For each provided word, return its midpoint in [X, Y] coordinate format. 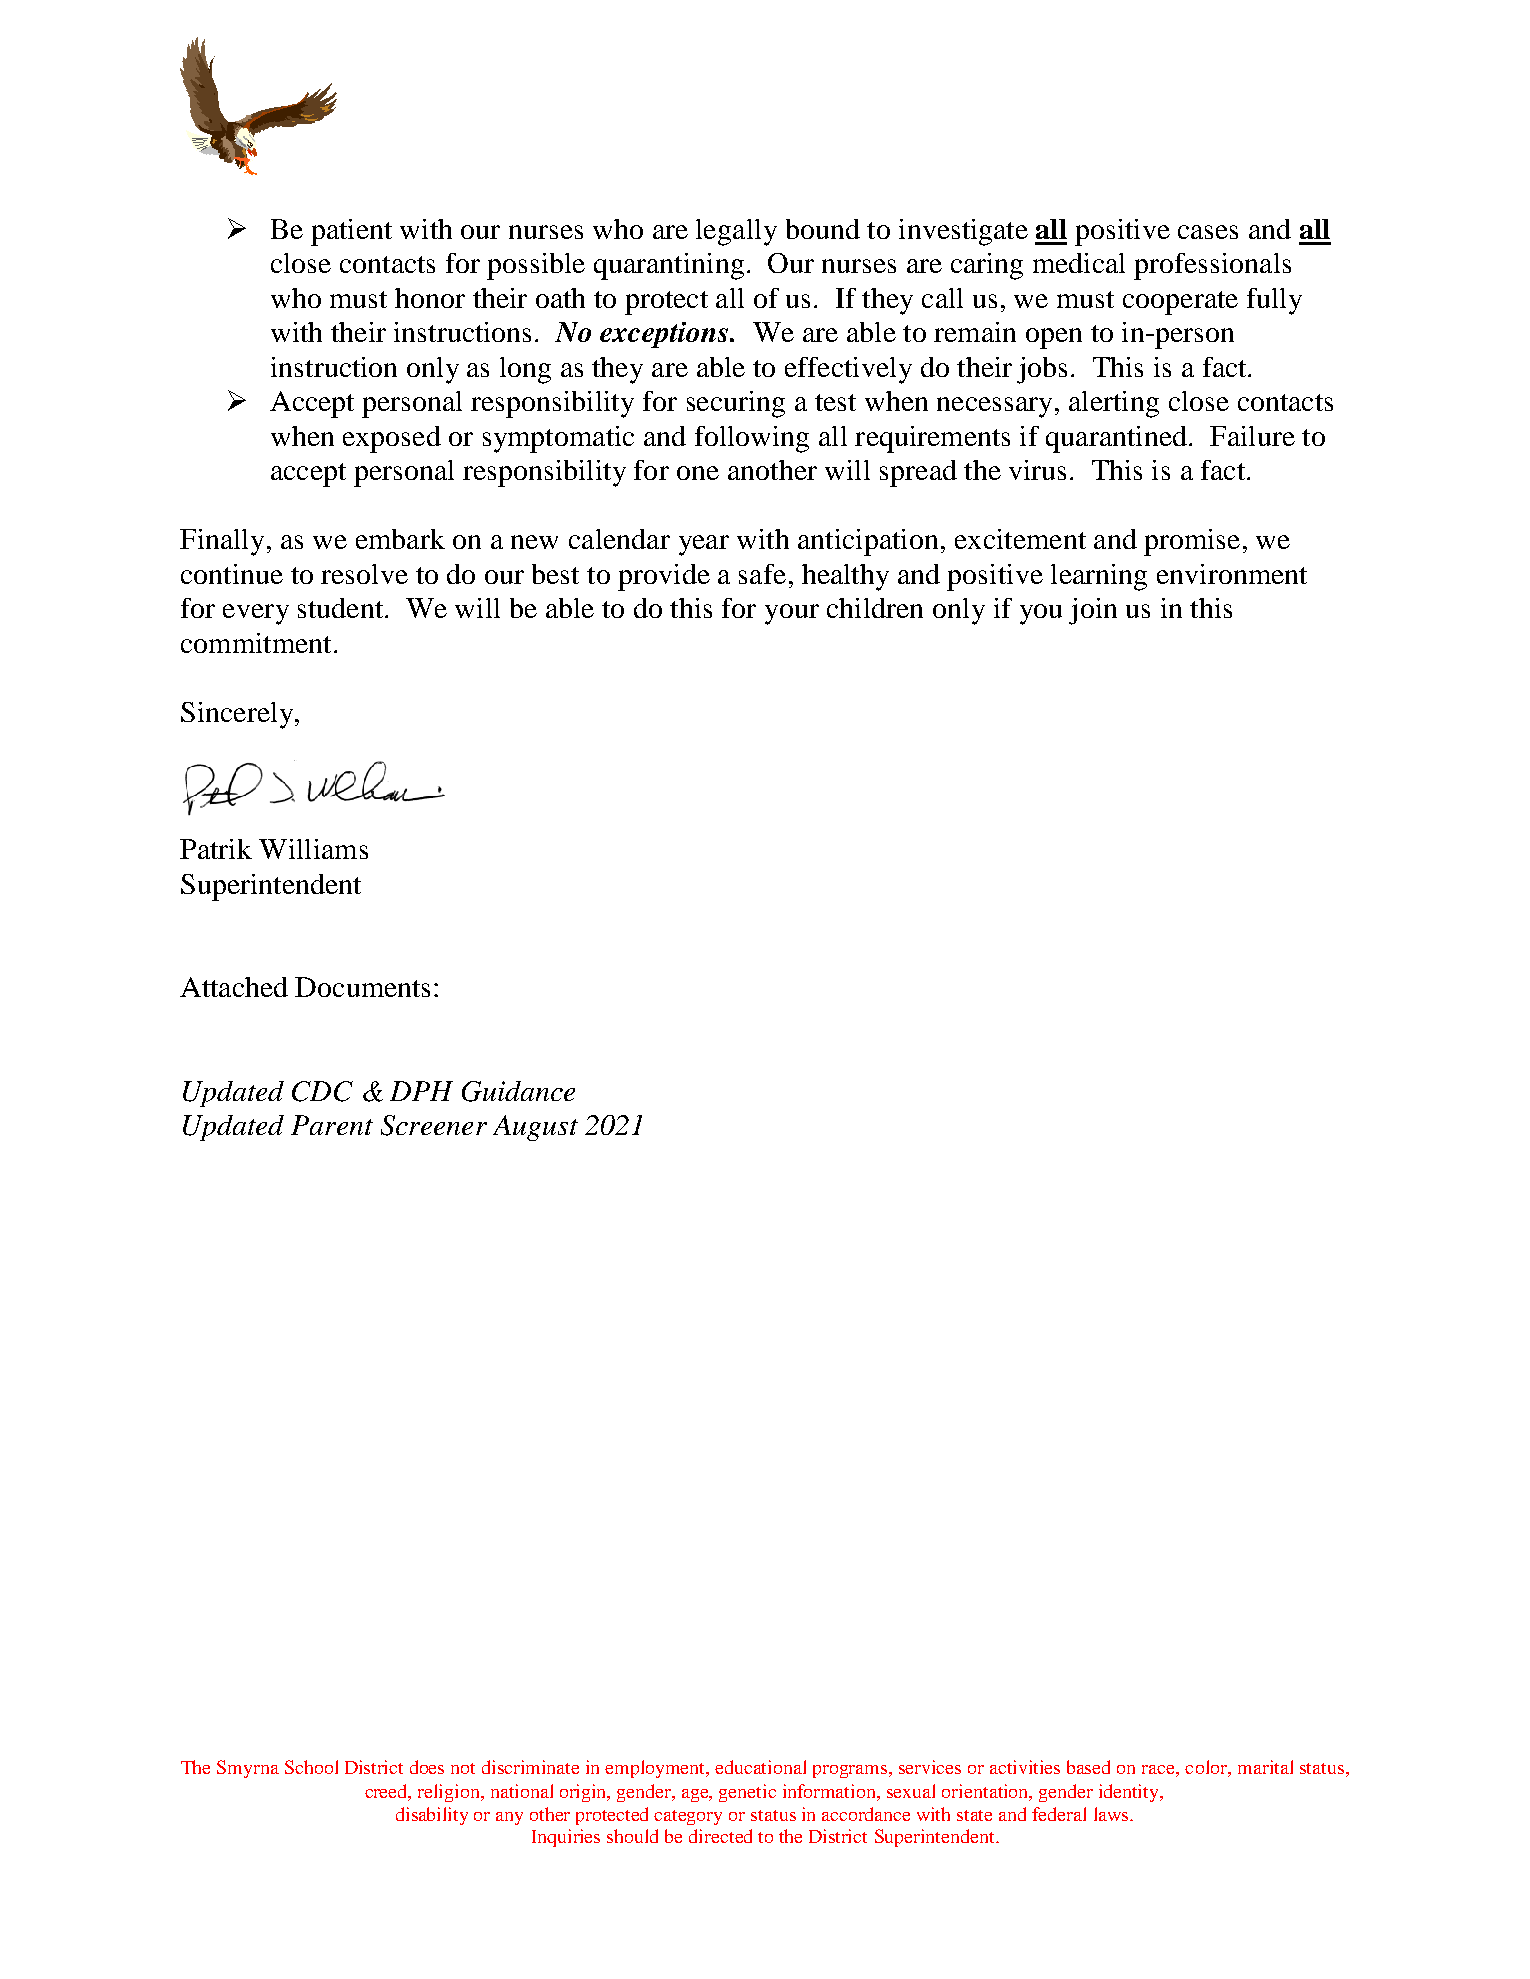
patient [351, 232]
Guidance [518, 1091]
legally [736, 232]
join [1093, 611]
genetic [747, 1793]
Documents [362, 987]
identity [1130, 1793]
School [311, 1767]
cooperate [1180, 303]
